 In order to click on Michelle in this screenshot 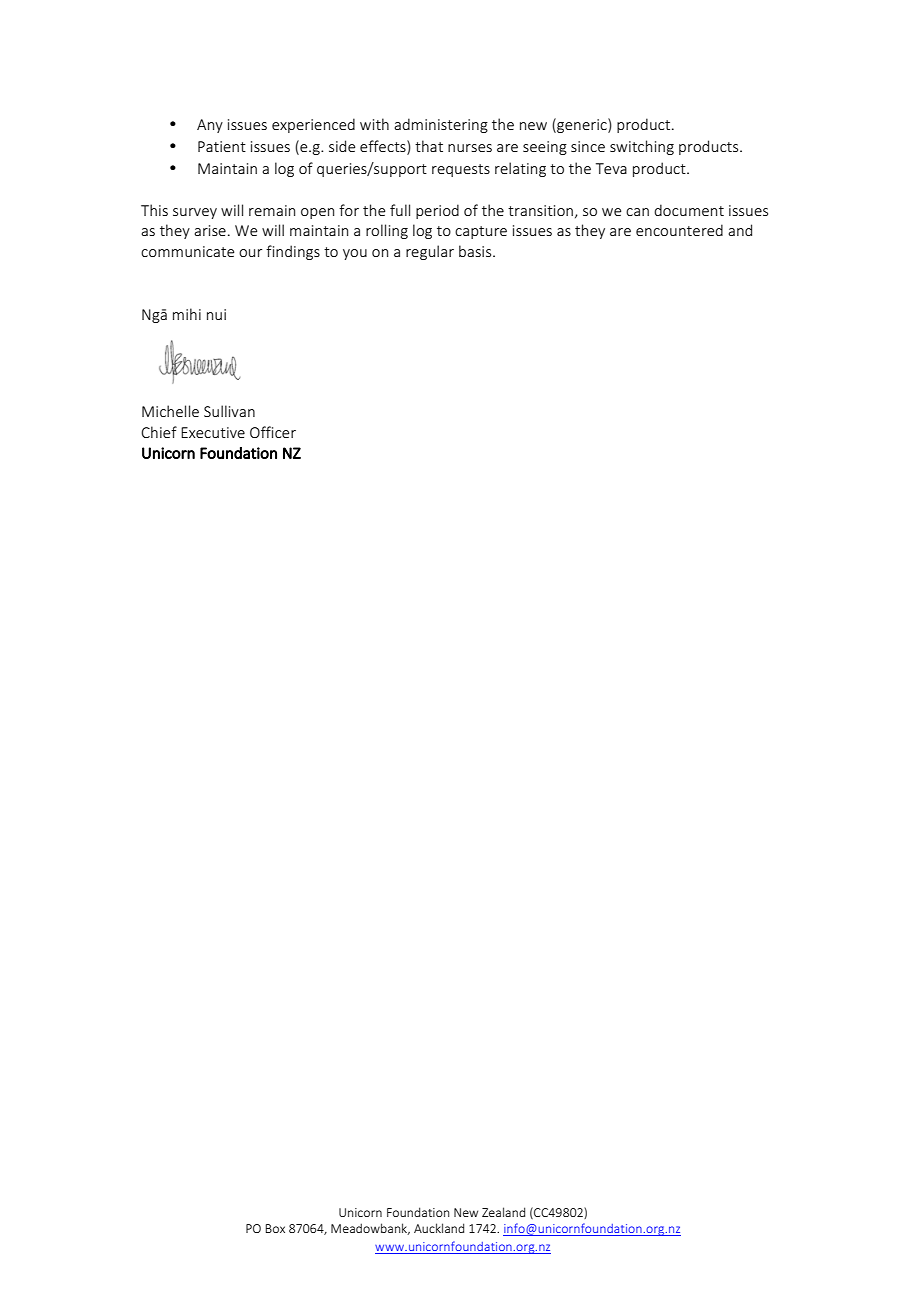, I will do `click(170, 411)`.
